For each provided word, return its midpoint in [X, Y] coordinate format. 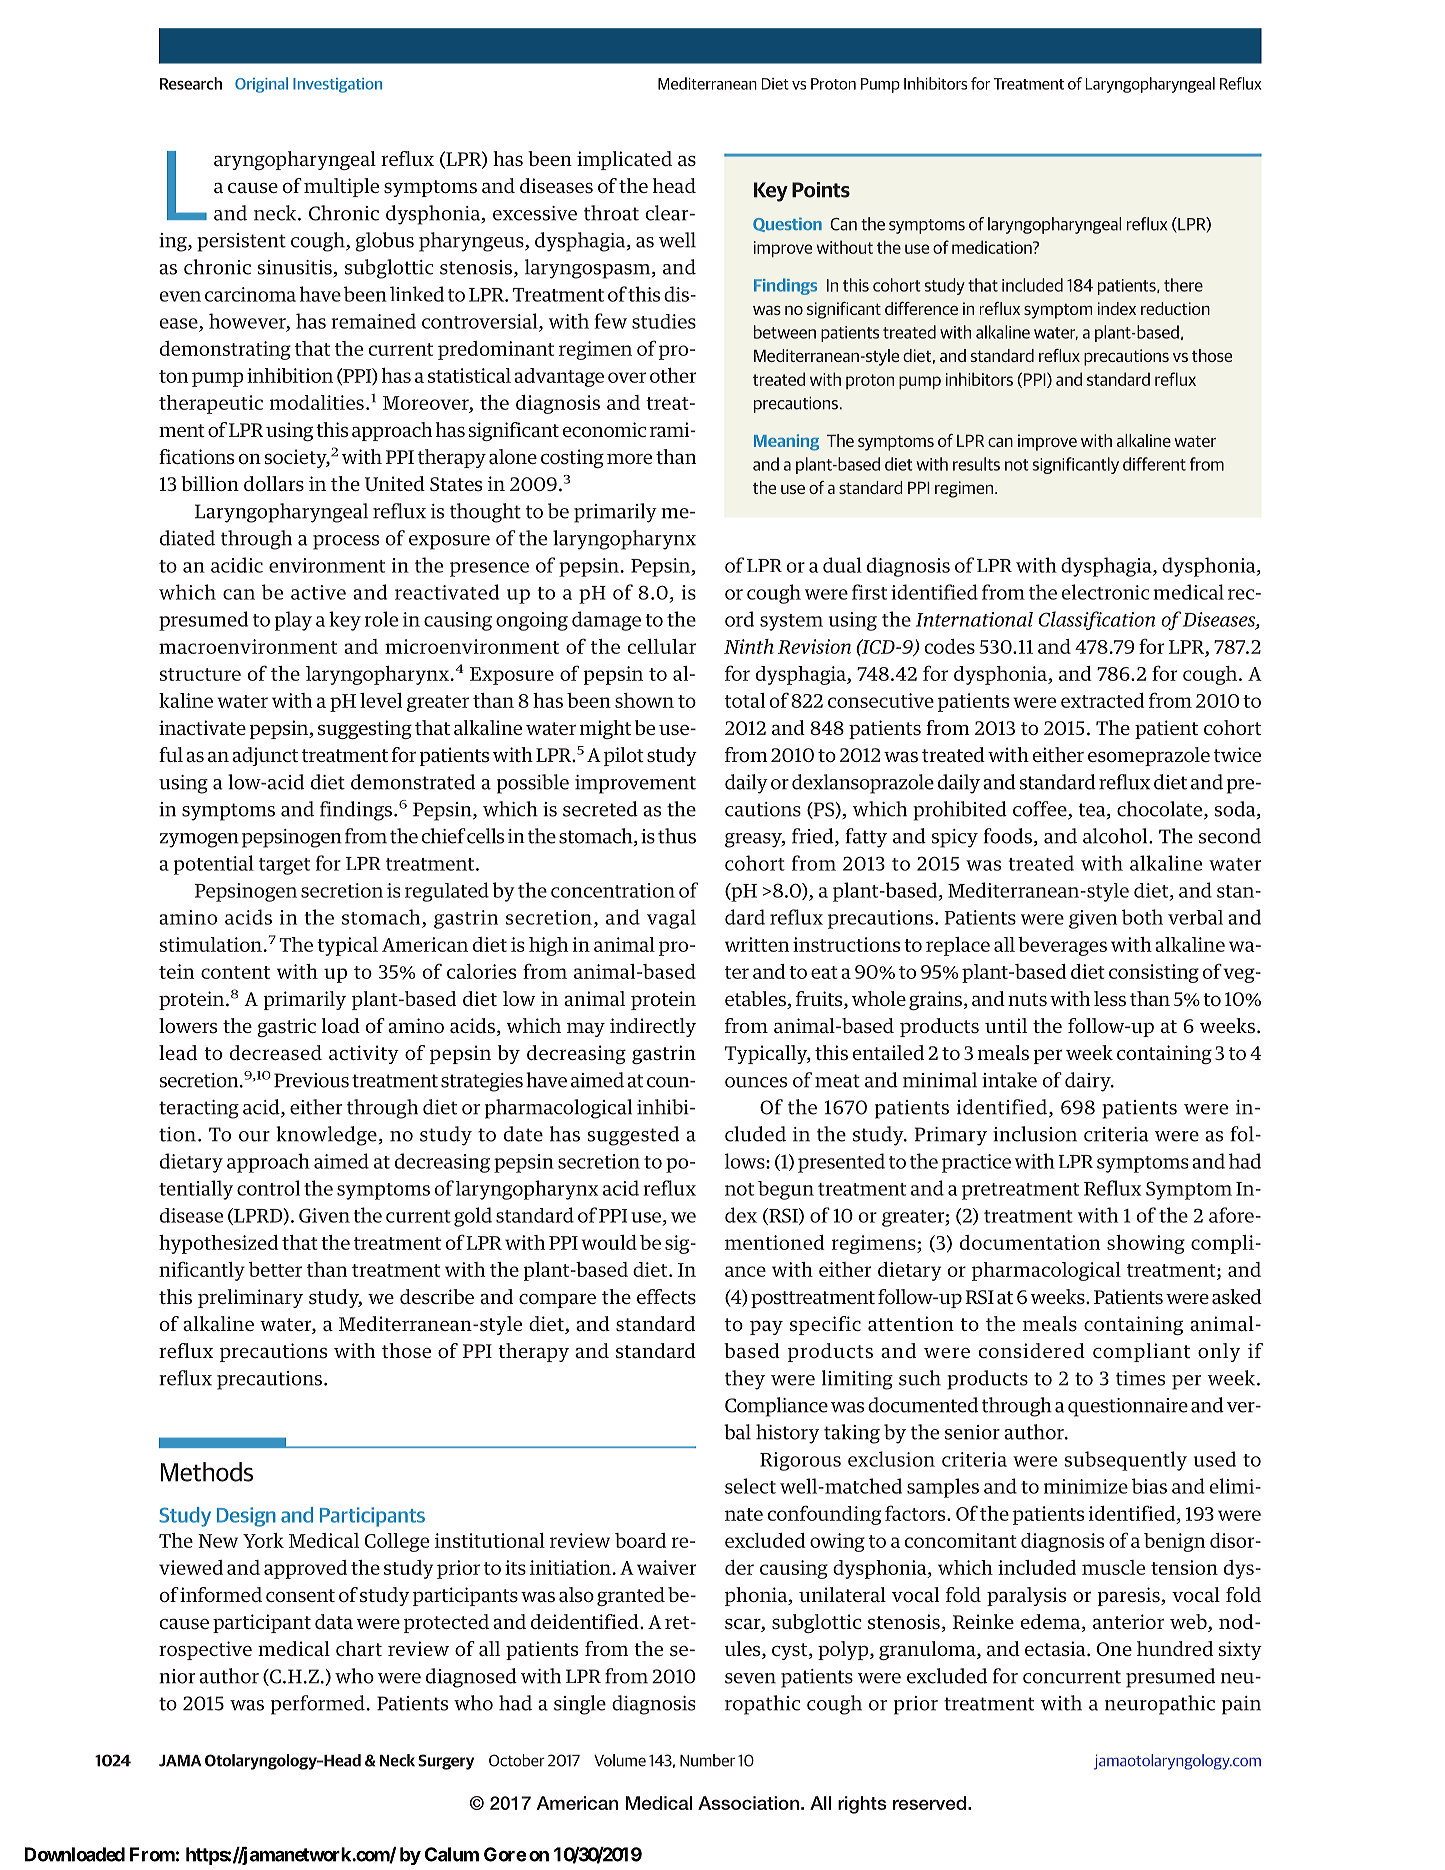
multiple [341, 187]
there [1183, 285]
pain [1241, 1705]
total [745, 700]
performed [318, 1705]
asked [1237, 1297]
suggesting [365, 729]
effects [666, 1297]
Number [707, 1760]
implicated [624, 160]
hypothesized [219, 1244]
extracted [1103, 700]
